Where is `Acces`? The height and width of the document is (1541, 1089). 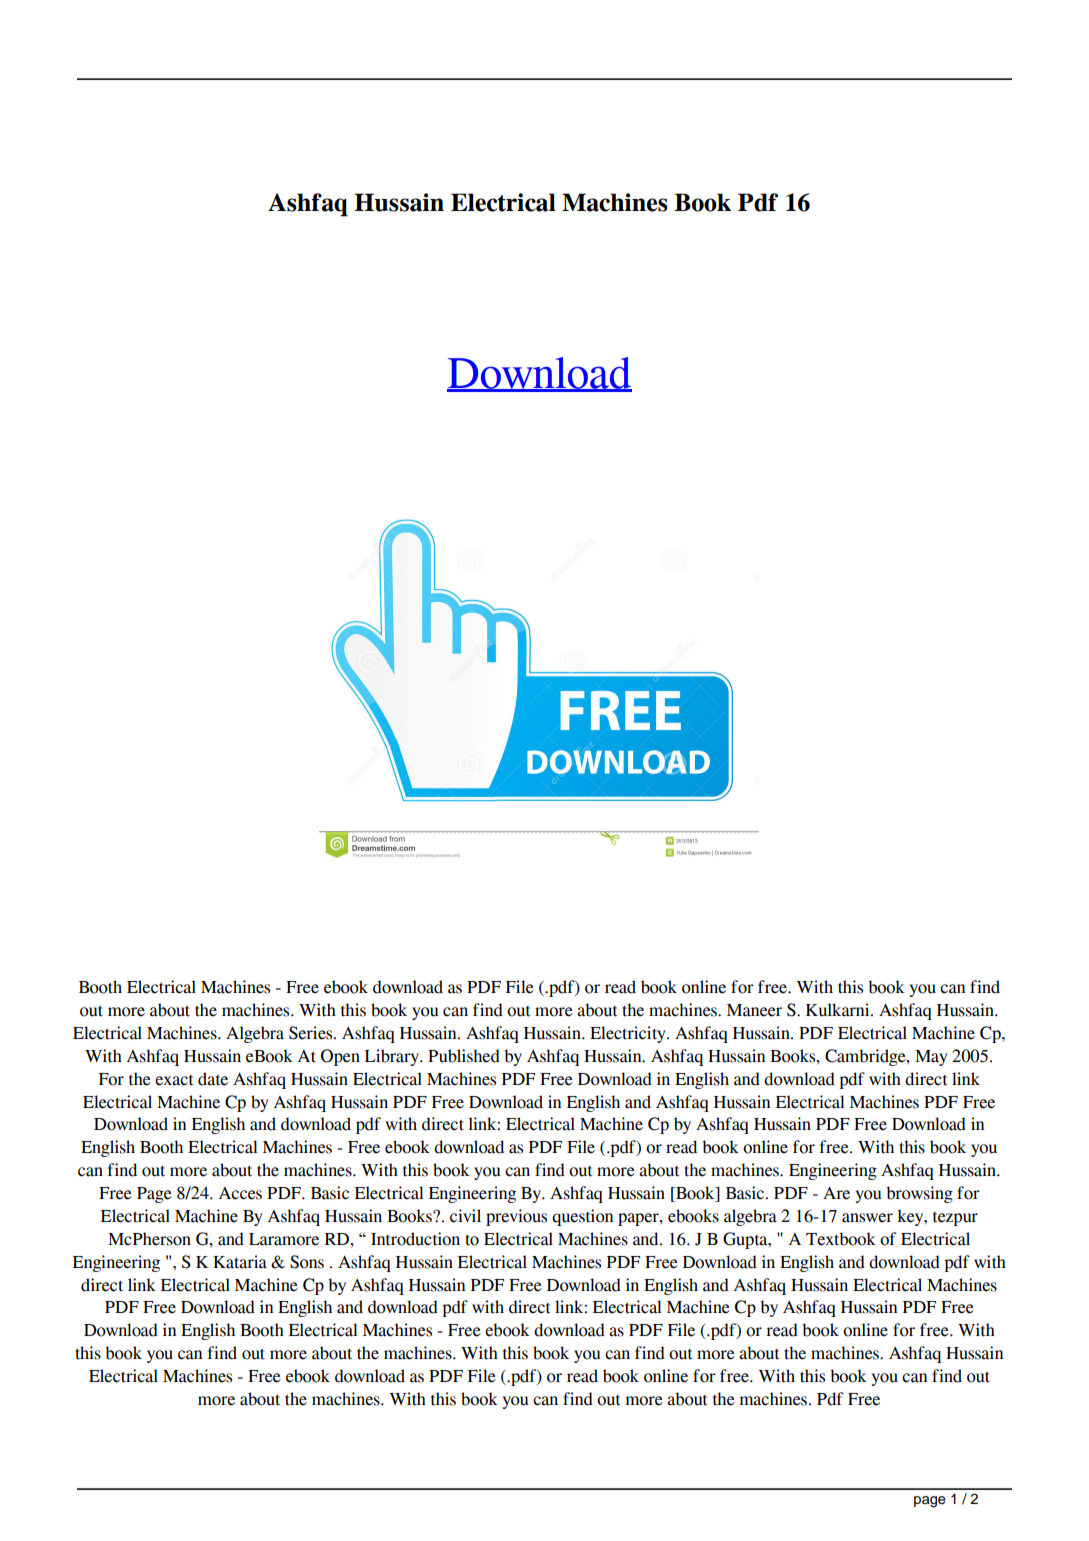
Acces is located at coordinates (240, 1193).
